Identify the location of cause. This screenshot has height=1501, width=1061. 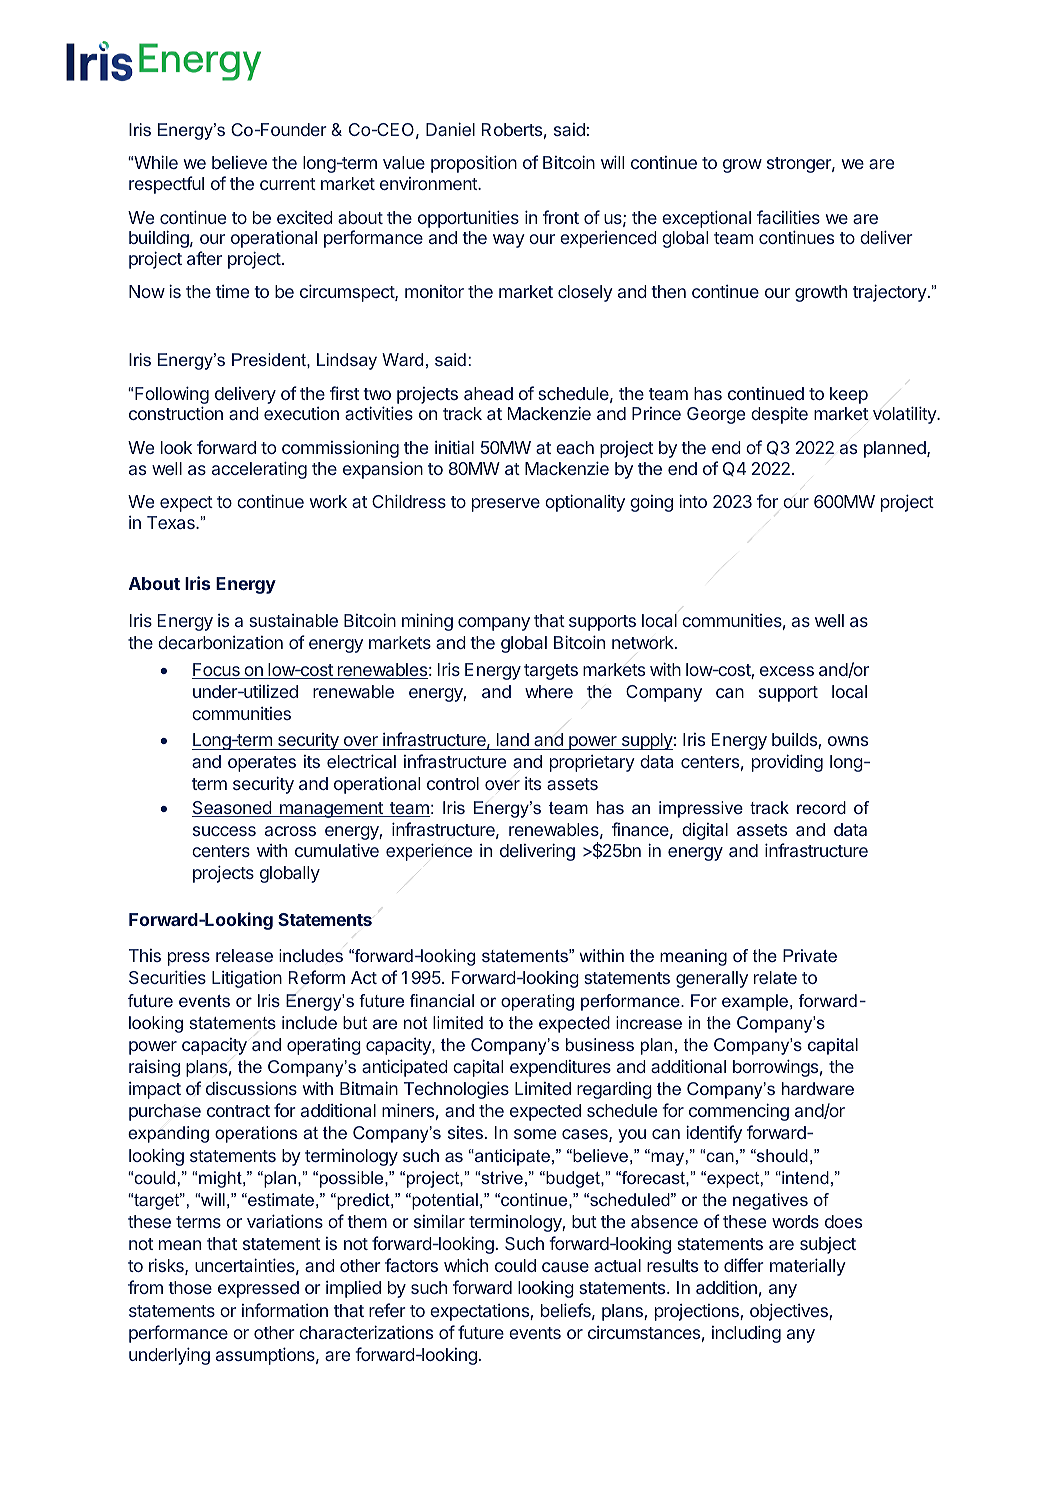
(565, 1267).
